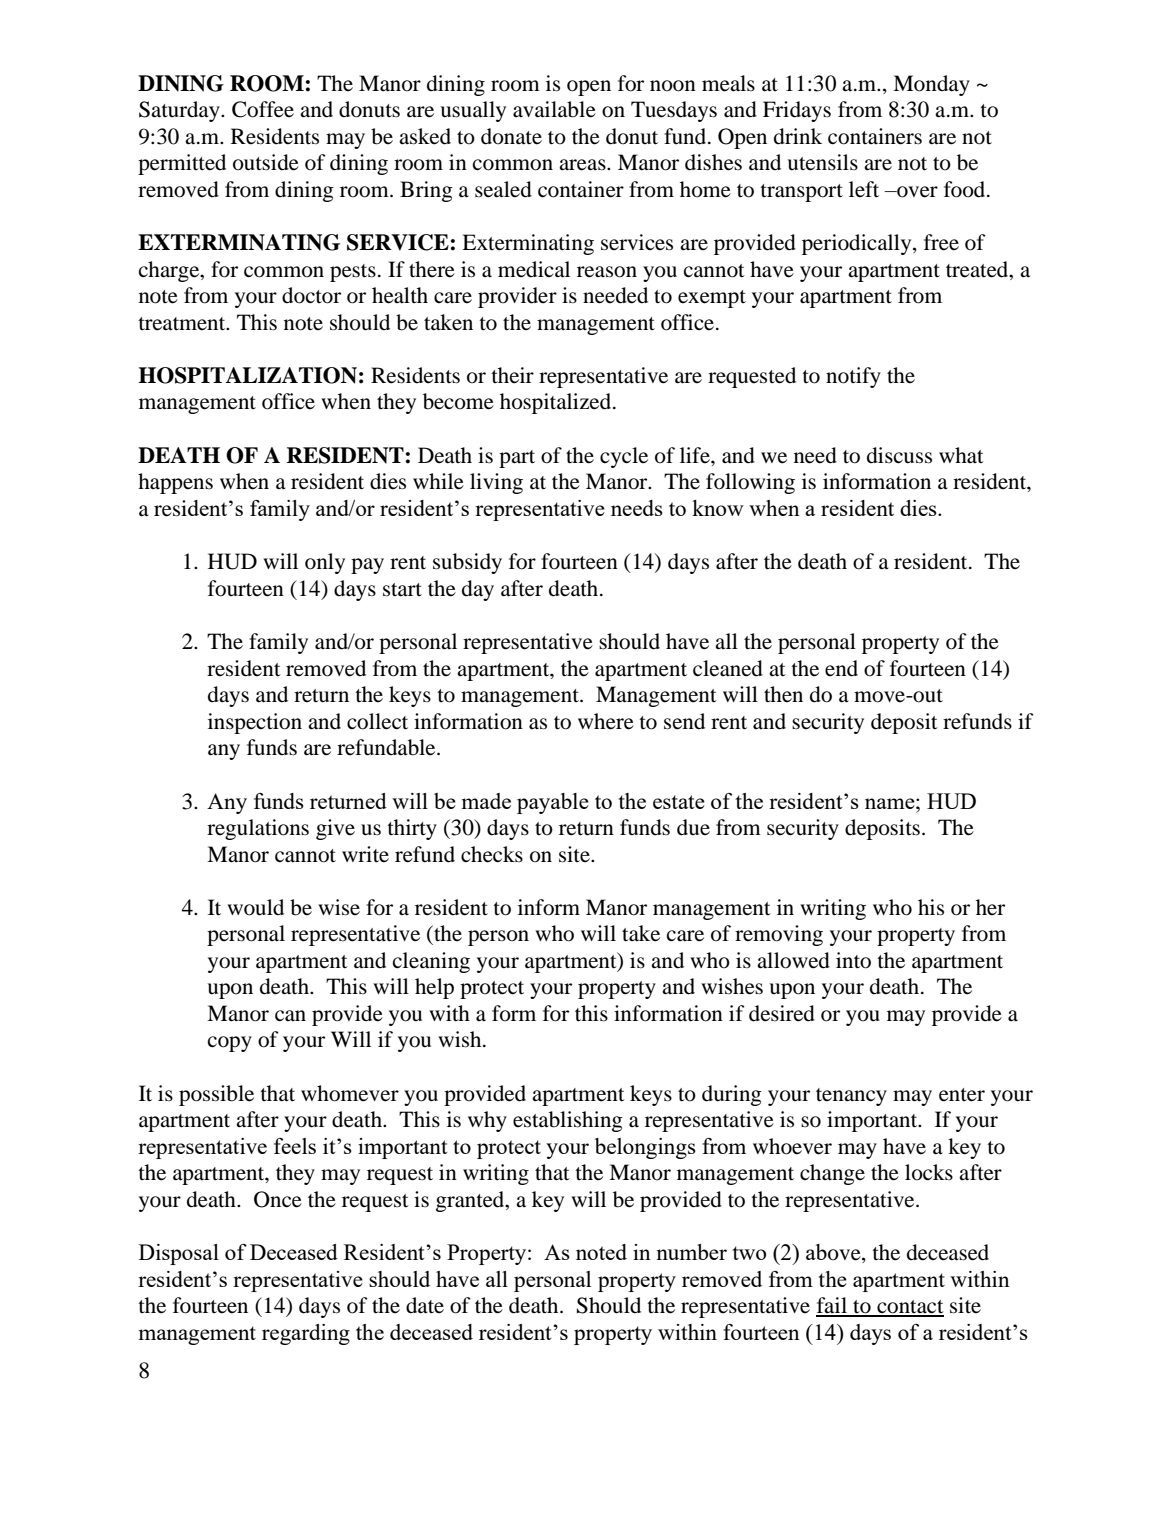 This page has width=1176, height=1521. What do you see at coordinates (306, 1334) in the page?
I see `regarding` at bounding box center [306, 1334].
